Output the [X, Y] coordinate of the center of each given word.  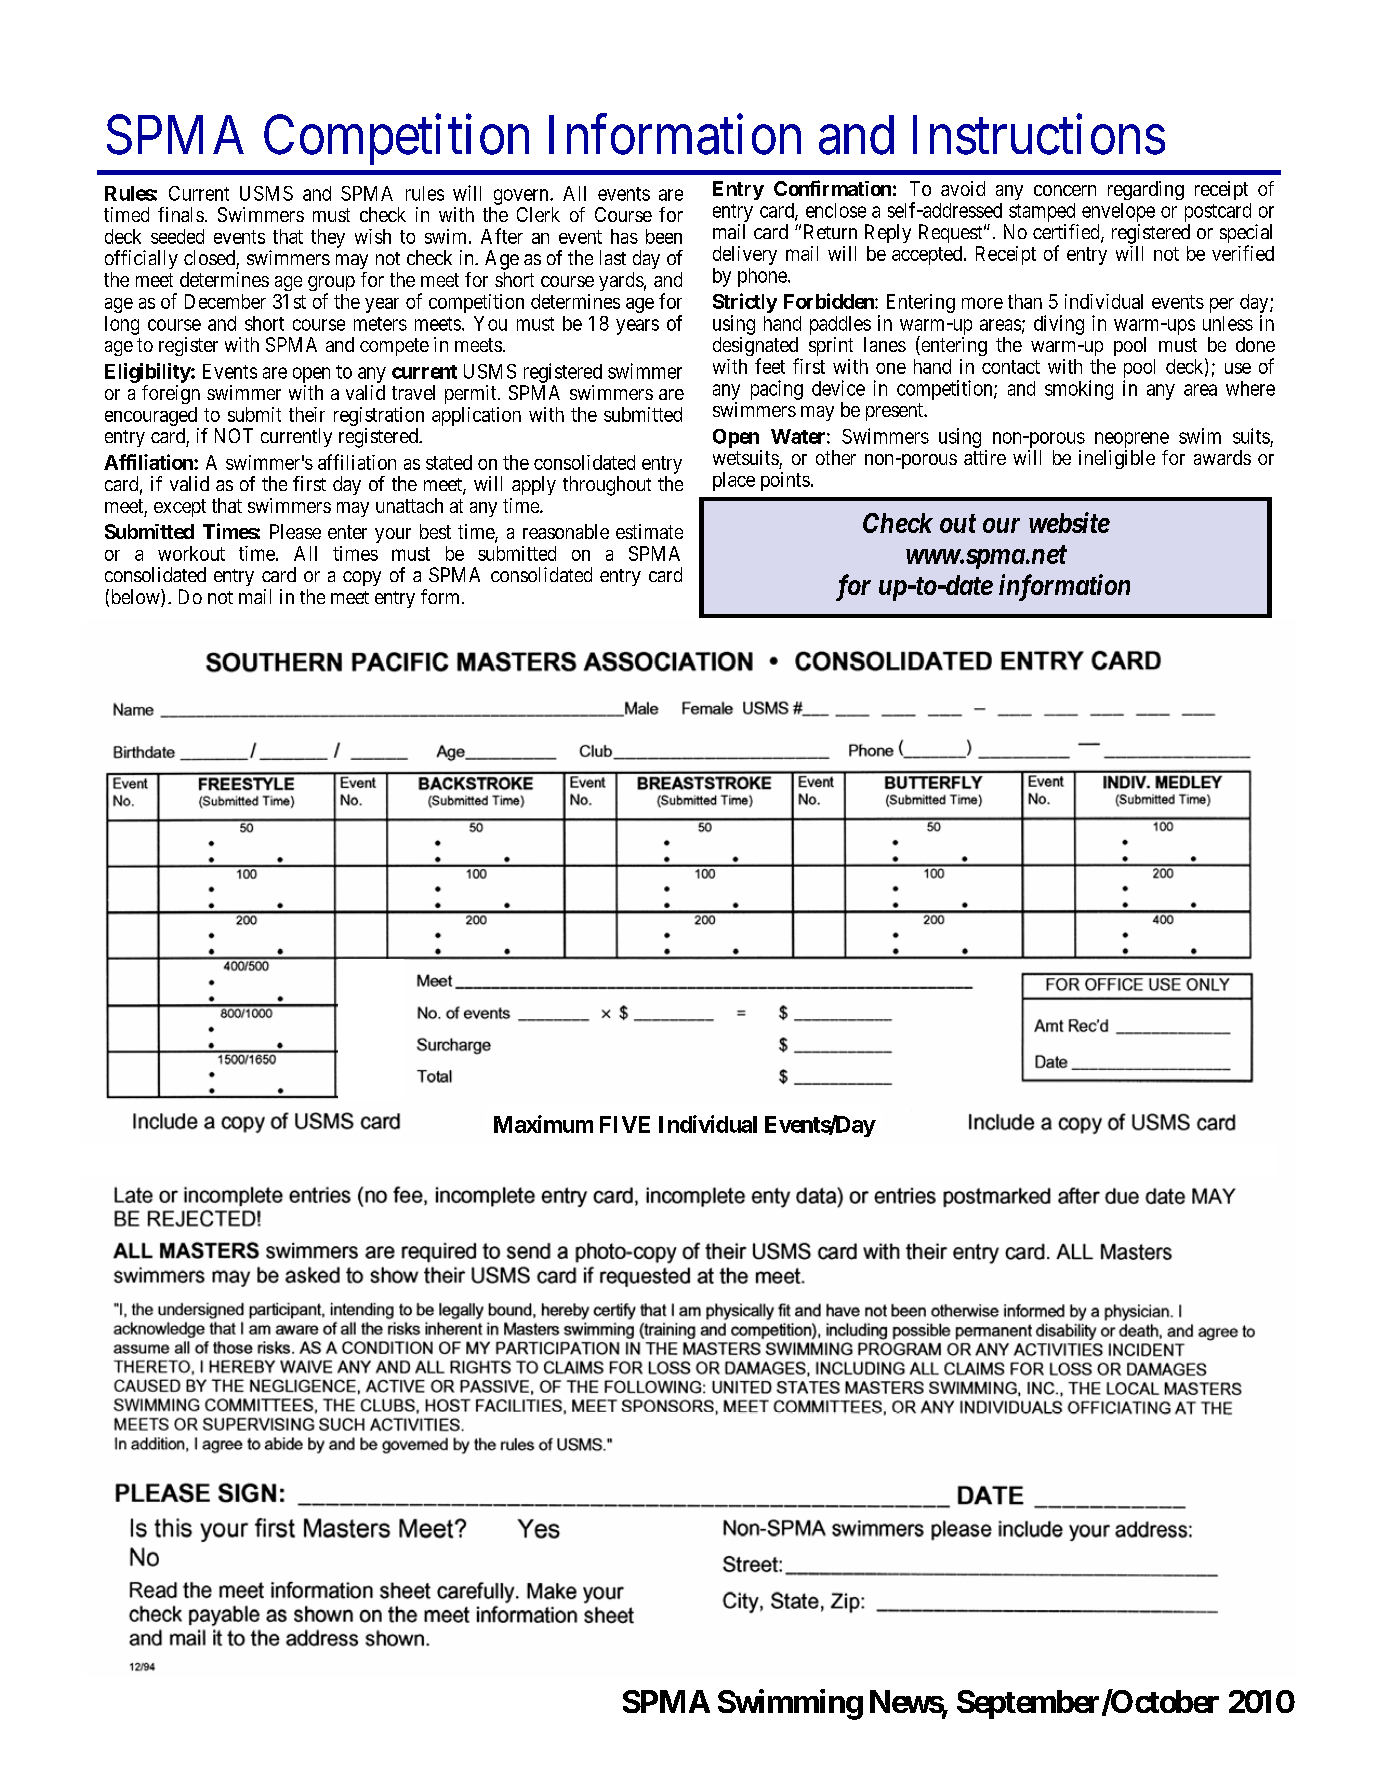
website [1069, 522]
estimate [649, 531]
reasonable [566, 531]
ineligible [1117, 459]
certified [1067, 233]
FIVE [625, 1124]
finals [181, 214]
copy [362, 578]
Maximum [543, 1124]
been [664, 236]
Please [295, 531]
